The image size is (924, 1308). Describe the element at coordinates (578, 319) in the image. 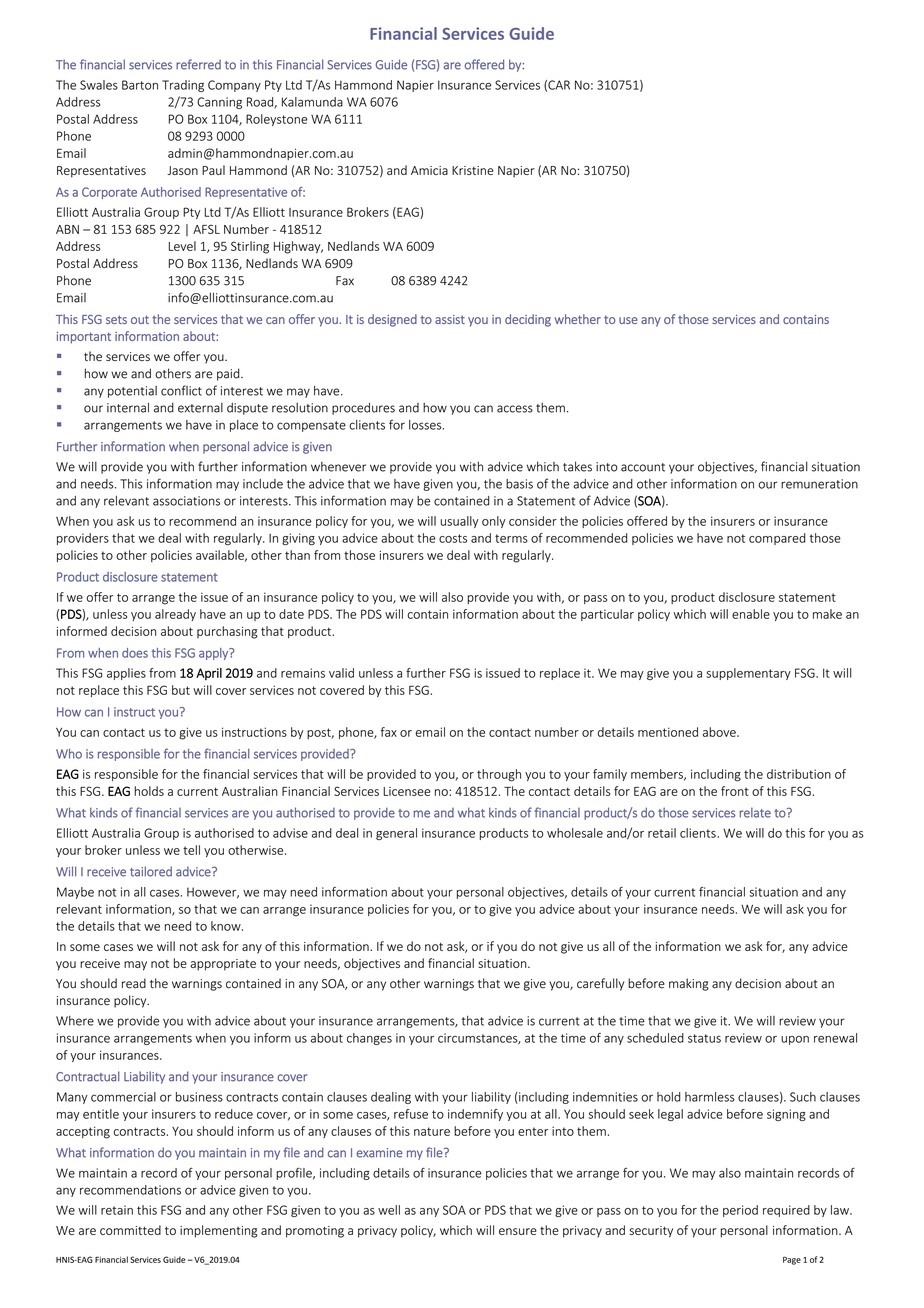

I see `whether` at that location.
